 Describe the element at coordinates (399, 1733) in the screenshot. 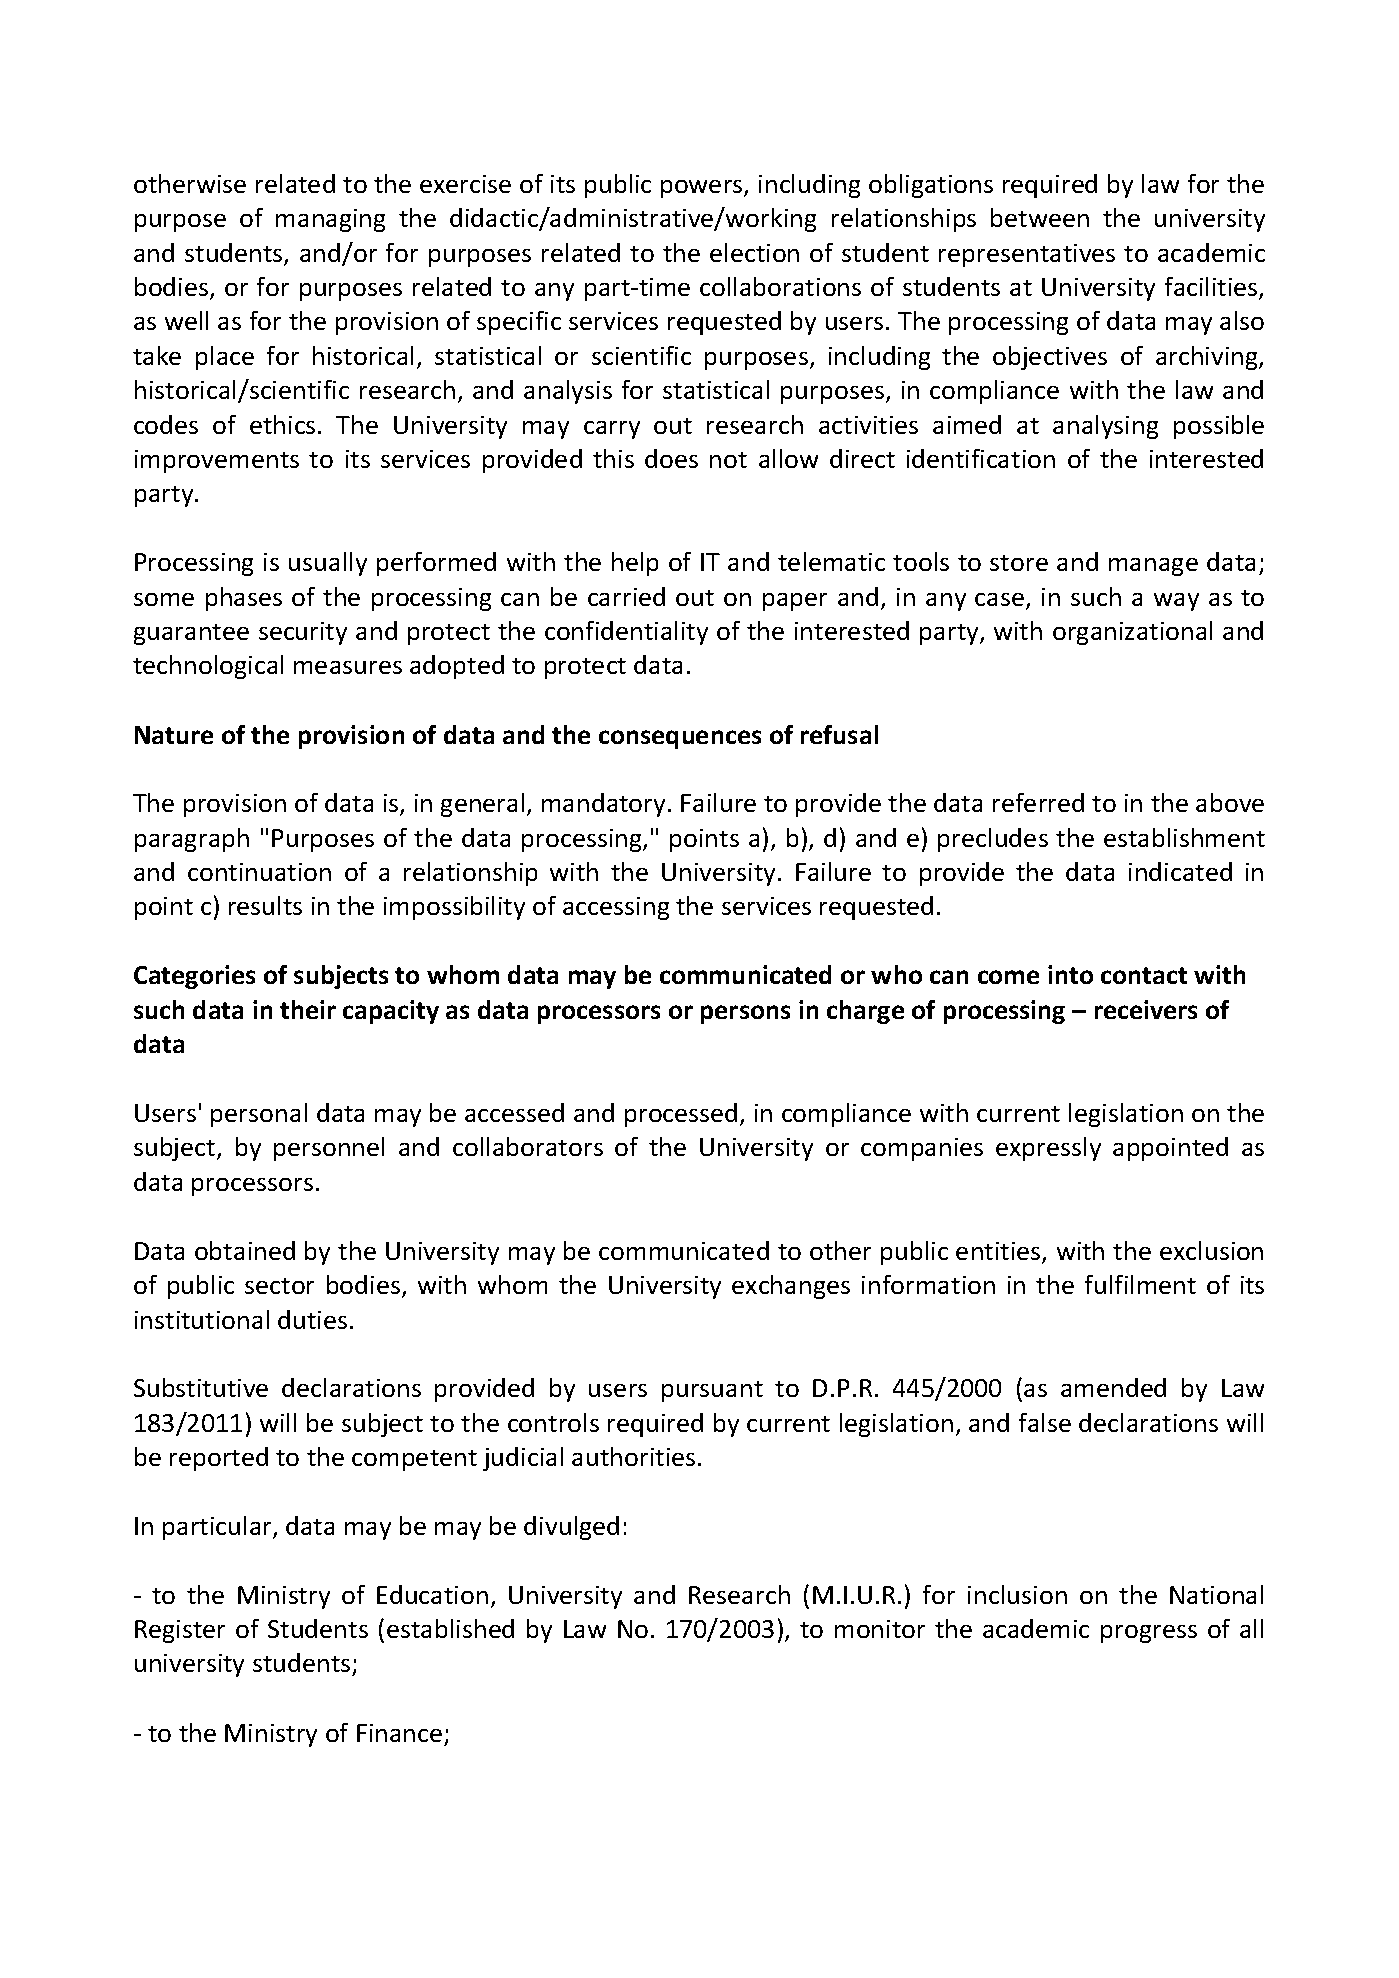

I see `Finance` at that location.
